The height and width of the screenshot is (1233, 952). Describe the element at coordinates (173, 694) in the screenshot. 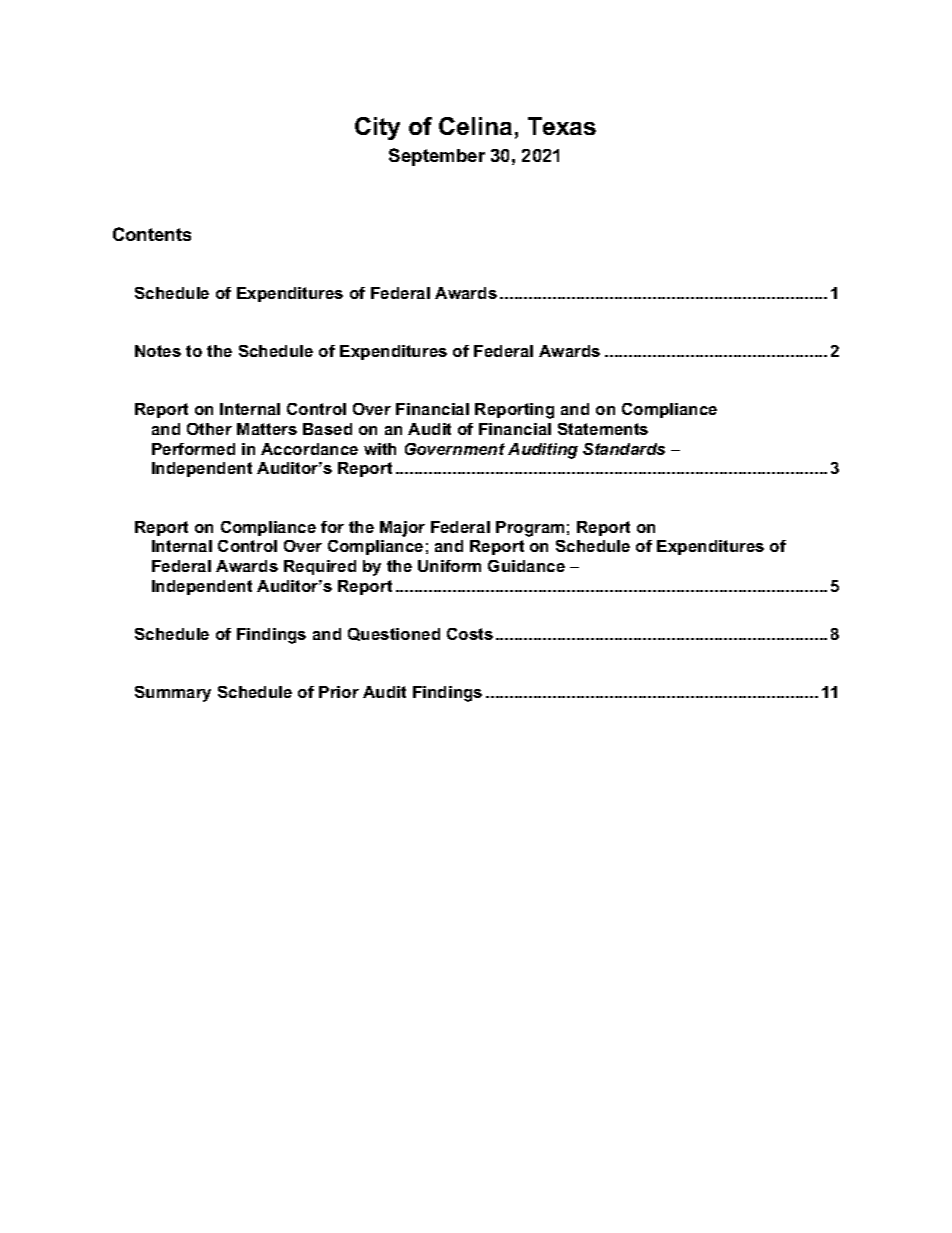

I see `Summary` at that location.
